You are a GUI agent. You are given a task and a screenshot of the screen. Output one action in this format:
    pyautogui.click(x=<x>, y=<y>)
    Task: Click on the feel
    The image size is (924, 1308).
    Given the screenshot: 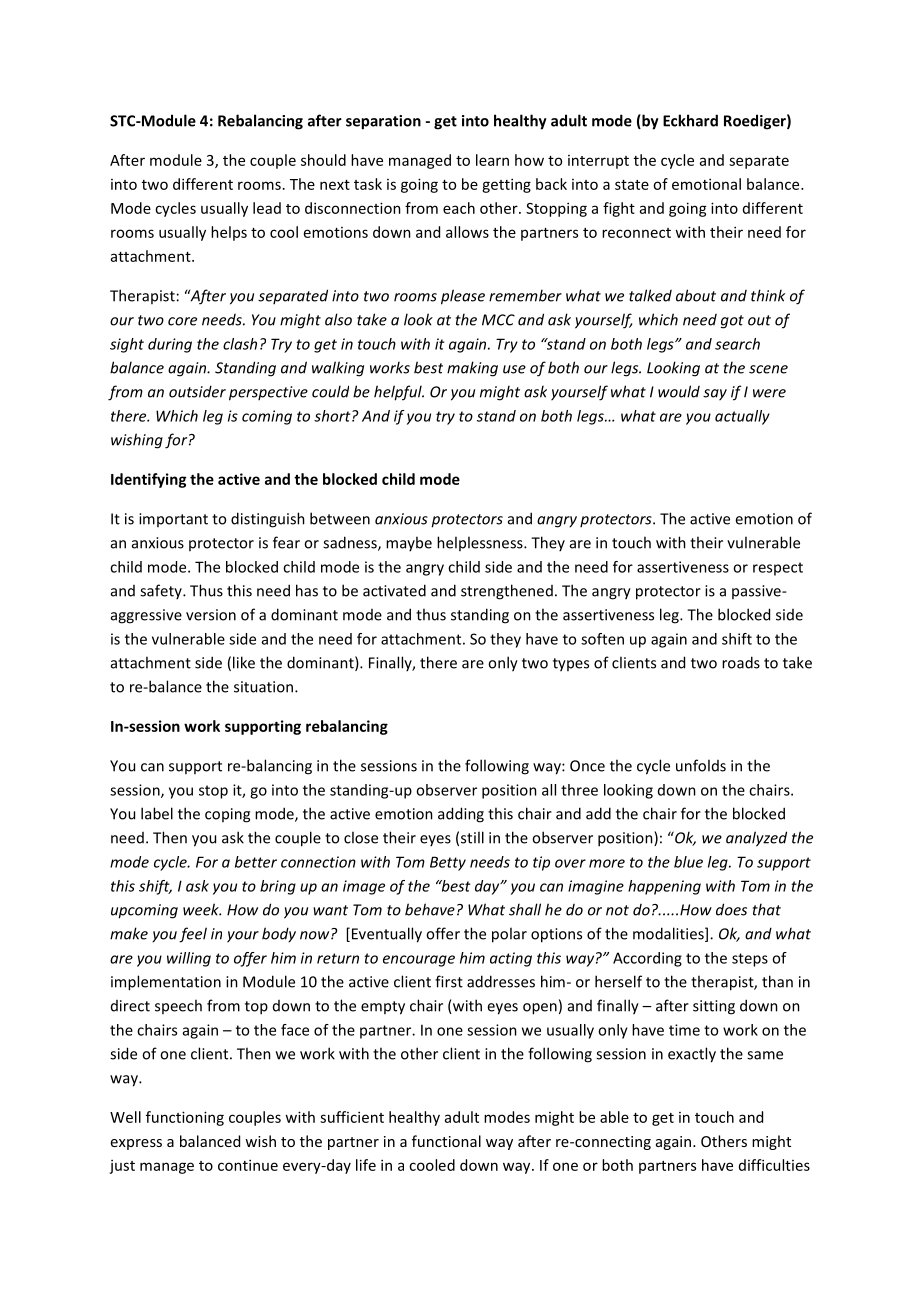 What is the action you would take?
    pyautogui.click(x=193, y=935)
